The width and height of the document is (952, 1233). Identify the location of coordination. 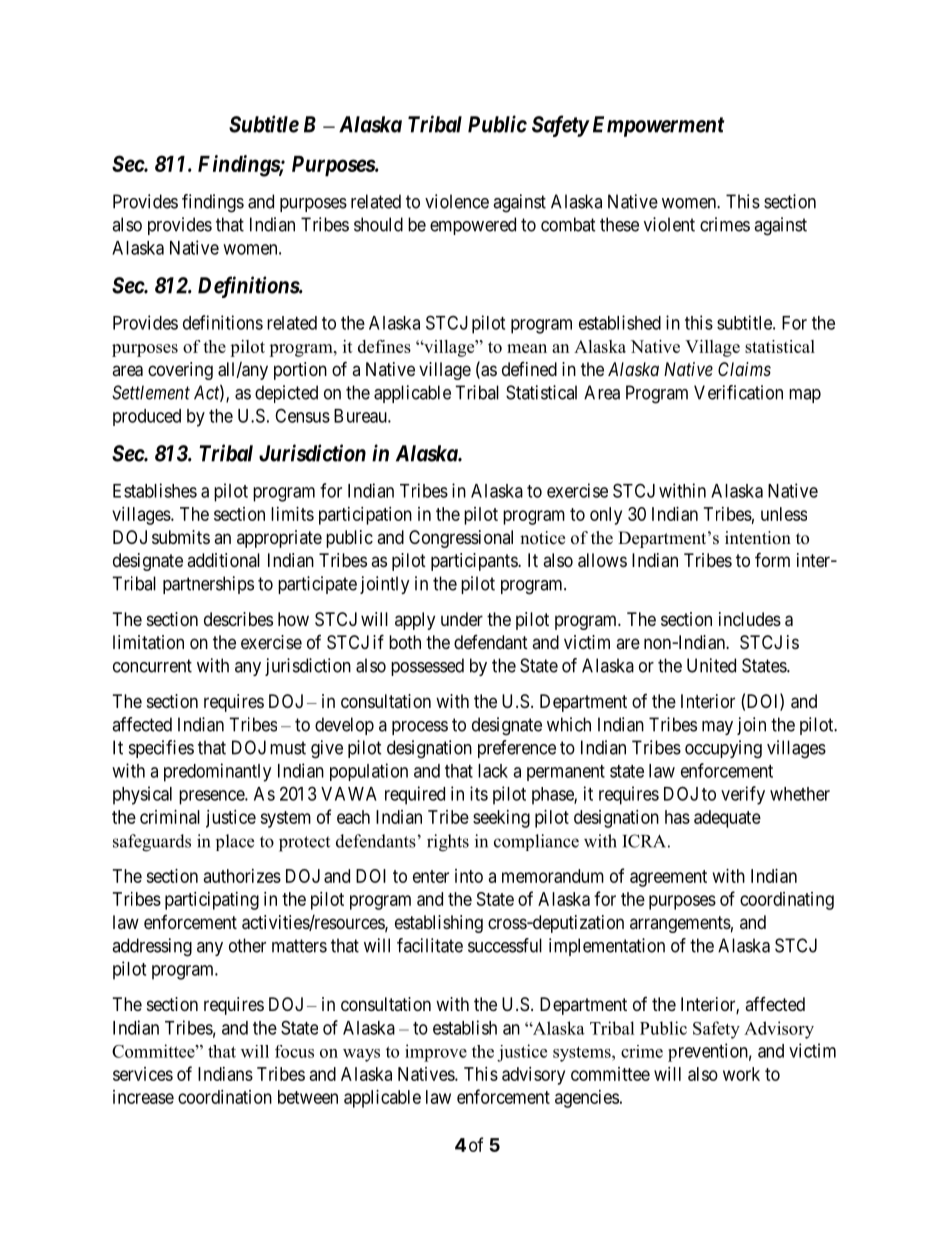
(225, 1097).
